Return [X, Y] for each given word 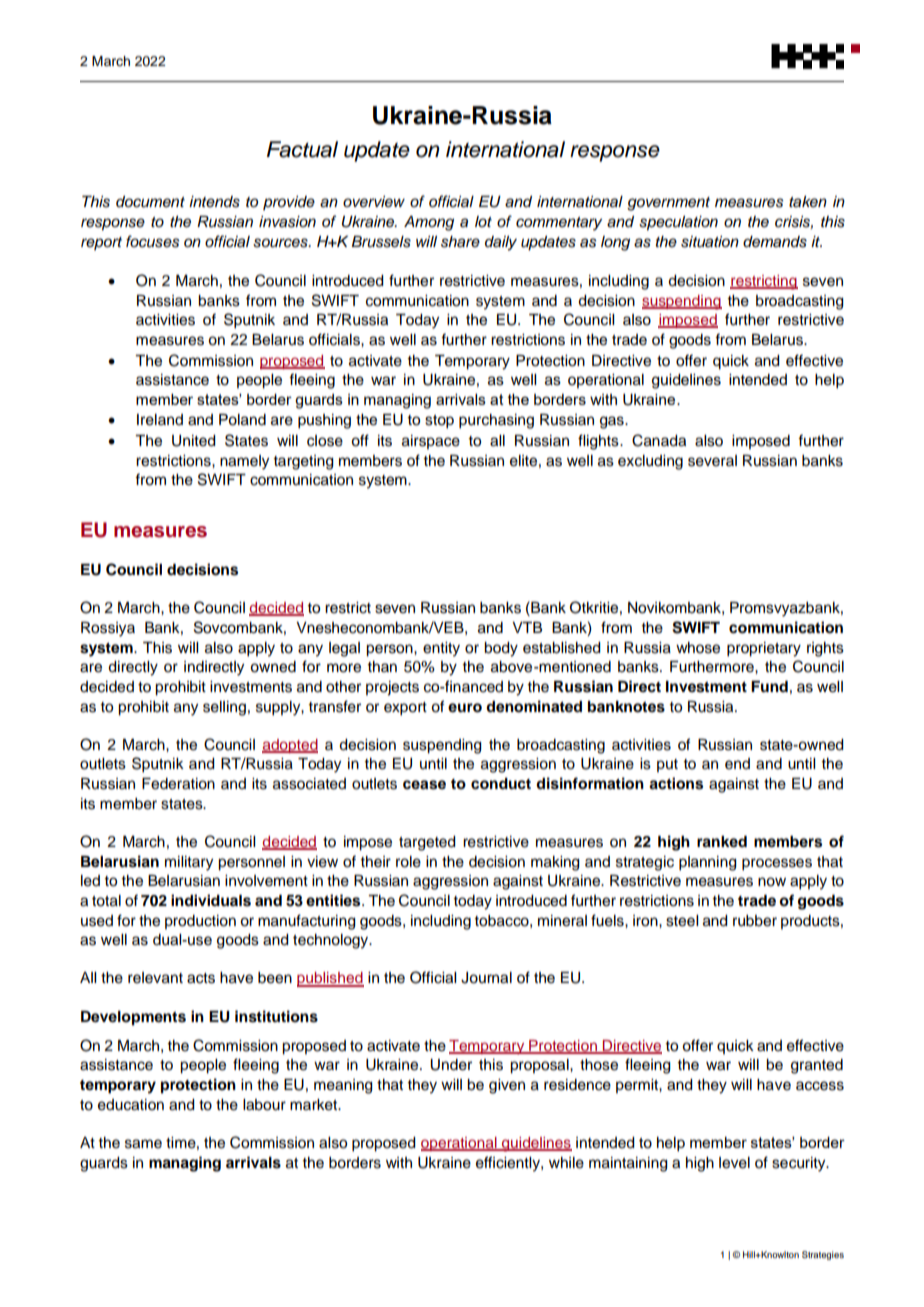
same [143, 1144]
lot [483, 221]
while [566, 1163]
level [734, 1163]
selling [224, 708]
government [668, 204]
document [150, 202]
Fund [769, 687]
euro [465, 708]
